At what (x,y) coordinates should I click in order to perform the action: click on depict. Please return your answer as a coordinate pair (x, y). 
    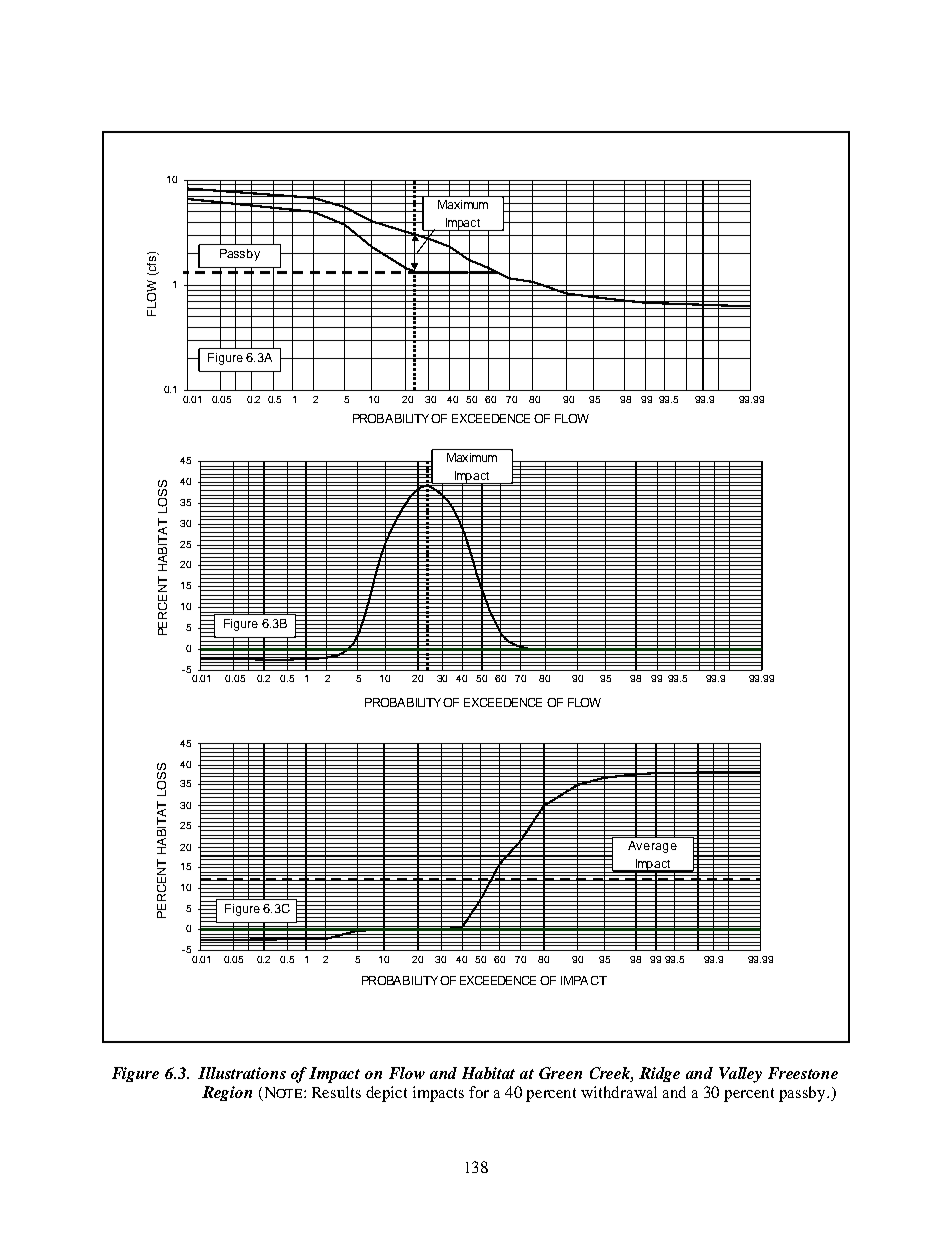
    Looking at the image, I should click on (386, 1094).
